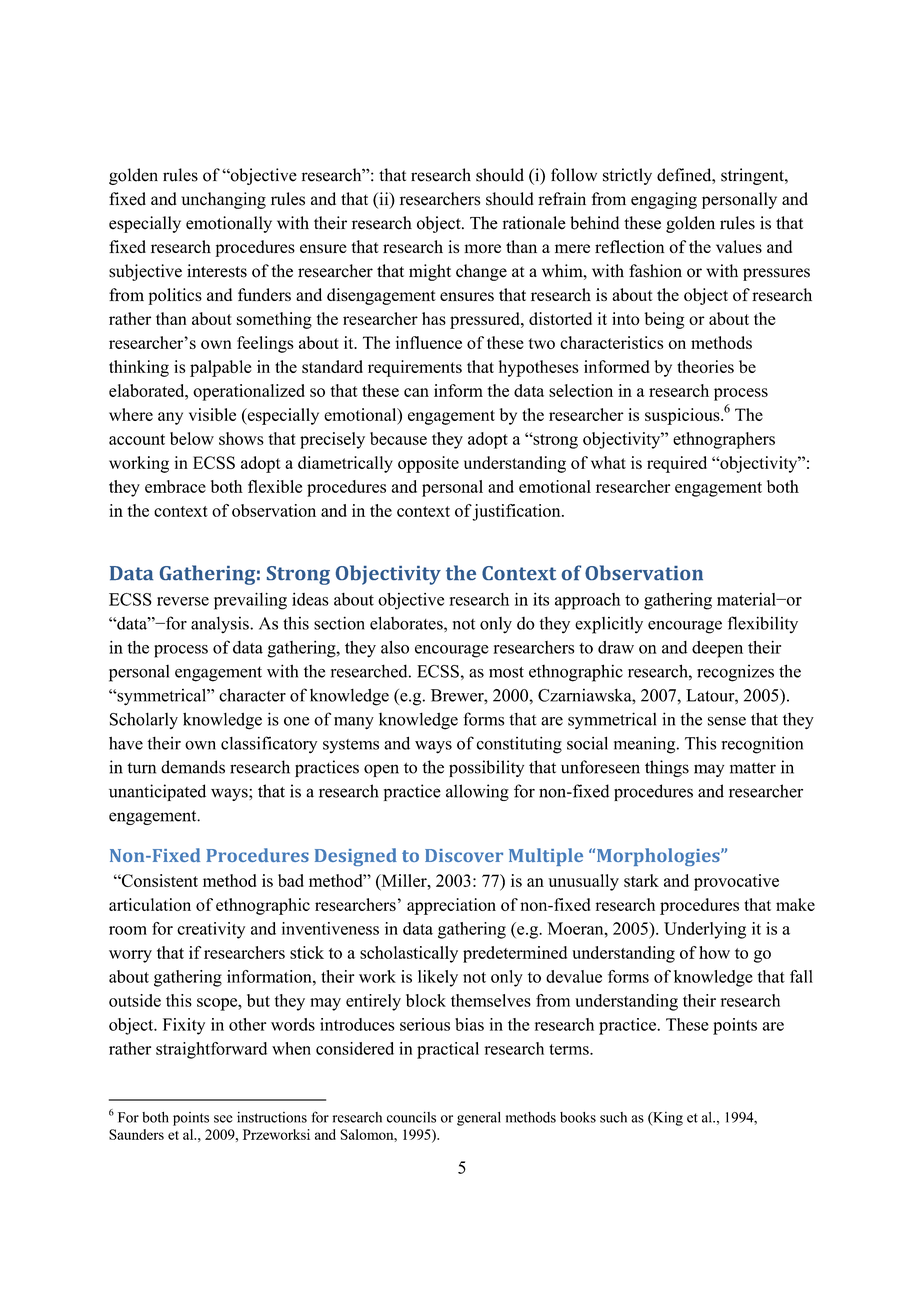 The width and height of the document is (924, 1308). What do you see at coordinates (223, 200) in the document?
I see `unchanging` at bounding box center [223, 200].
